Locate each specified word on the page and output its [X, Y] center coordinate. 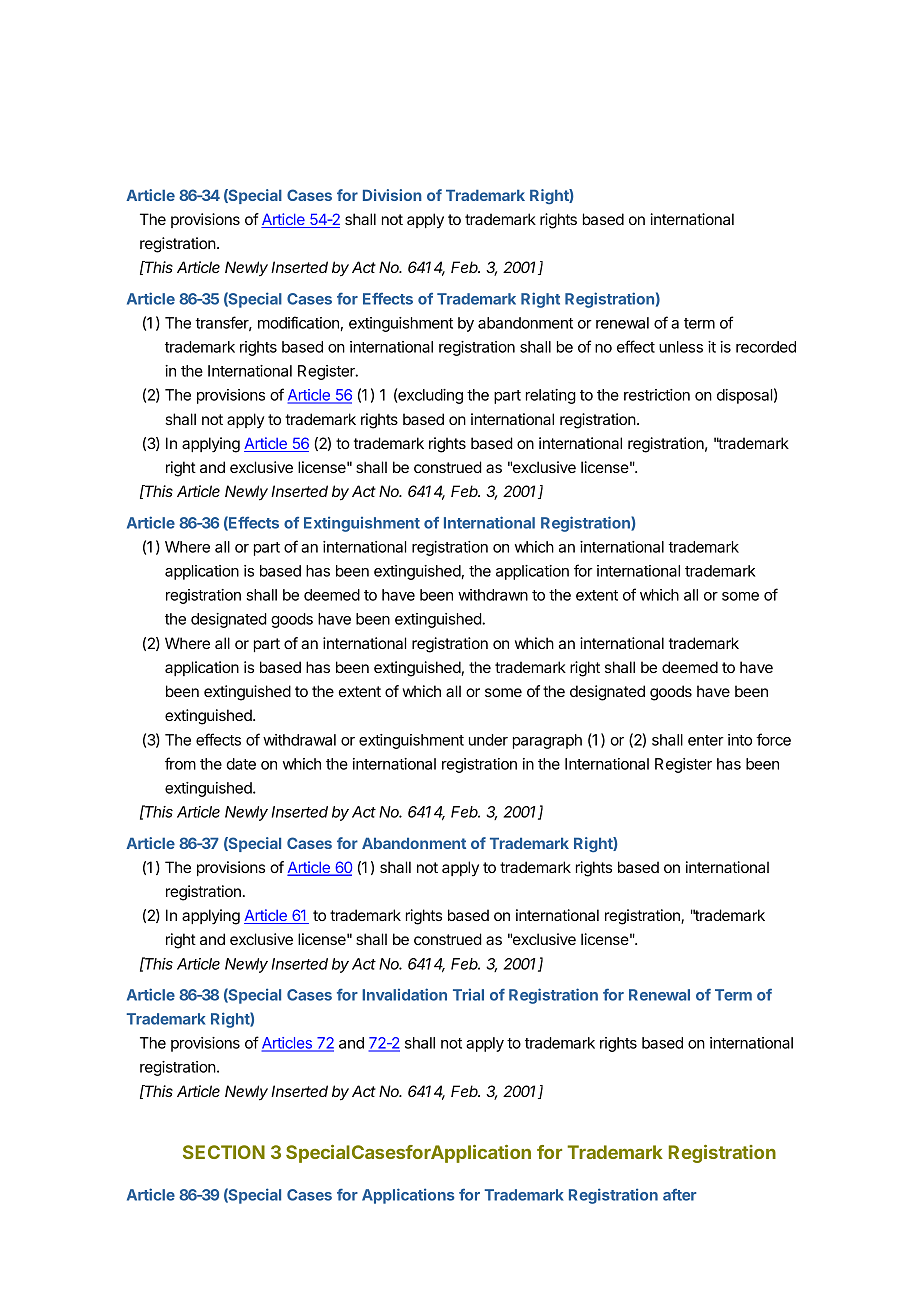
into [740, 740]
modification [298, 322]
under [488, 740]
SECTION [224, 1152]
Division [392, 195]
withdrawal [299, 740]
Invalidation [404, 994]
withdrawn [493, 595]
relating [551, 396]
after [679, 1195]
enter [706, 740]
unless [681, 347]
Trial [468, 994]
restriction [657, 395]
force [773, 739]
